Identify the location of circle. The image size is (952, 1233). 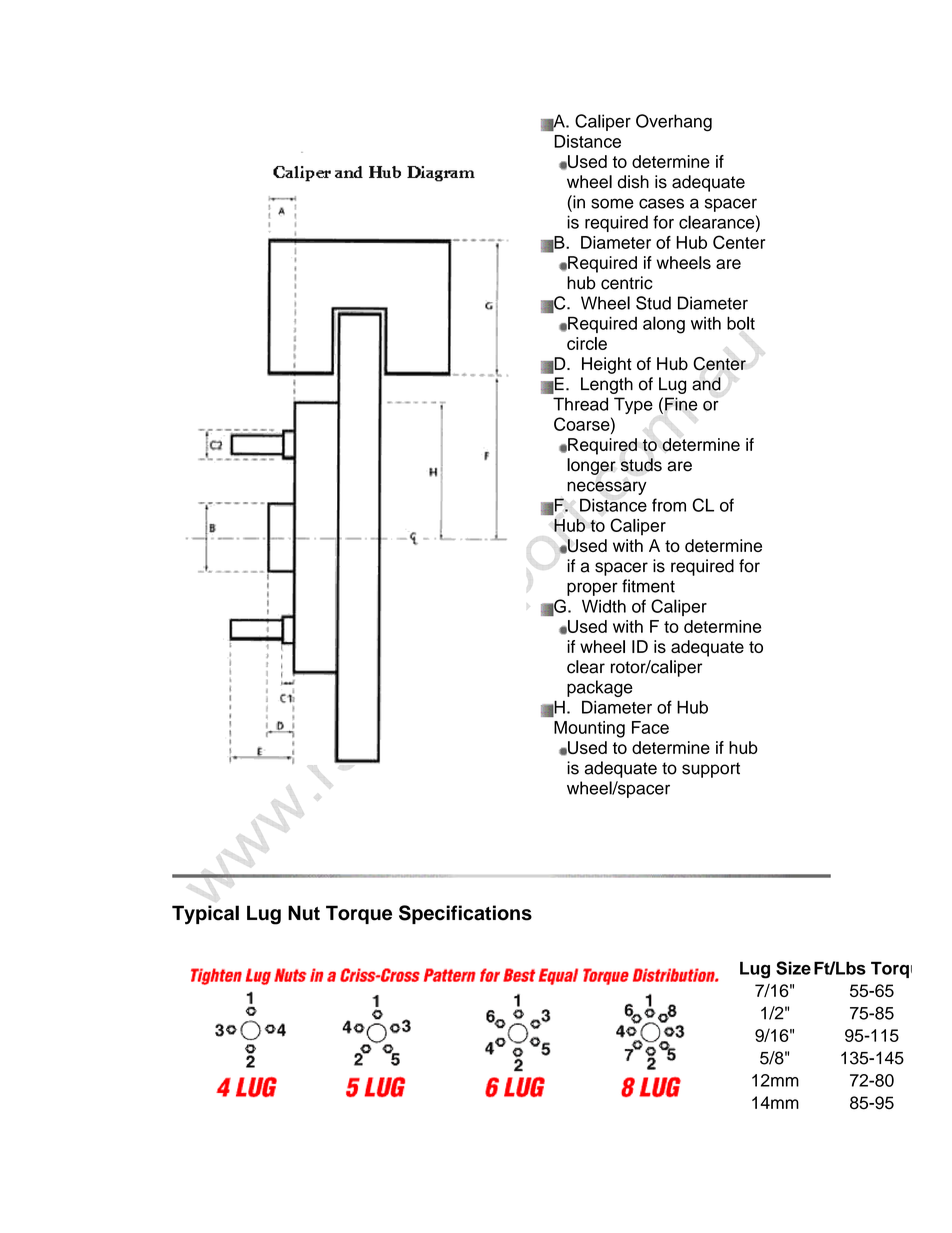
(587, 343).
